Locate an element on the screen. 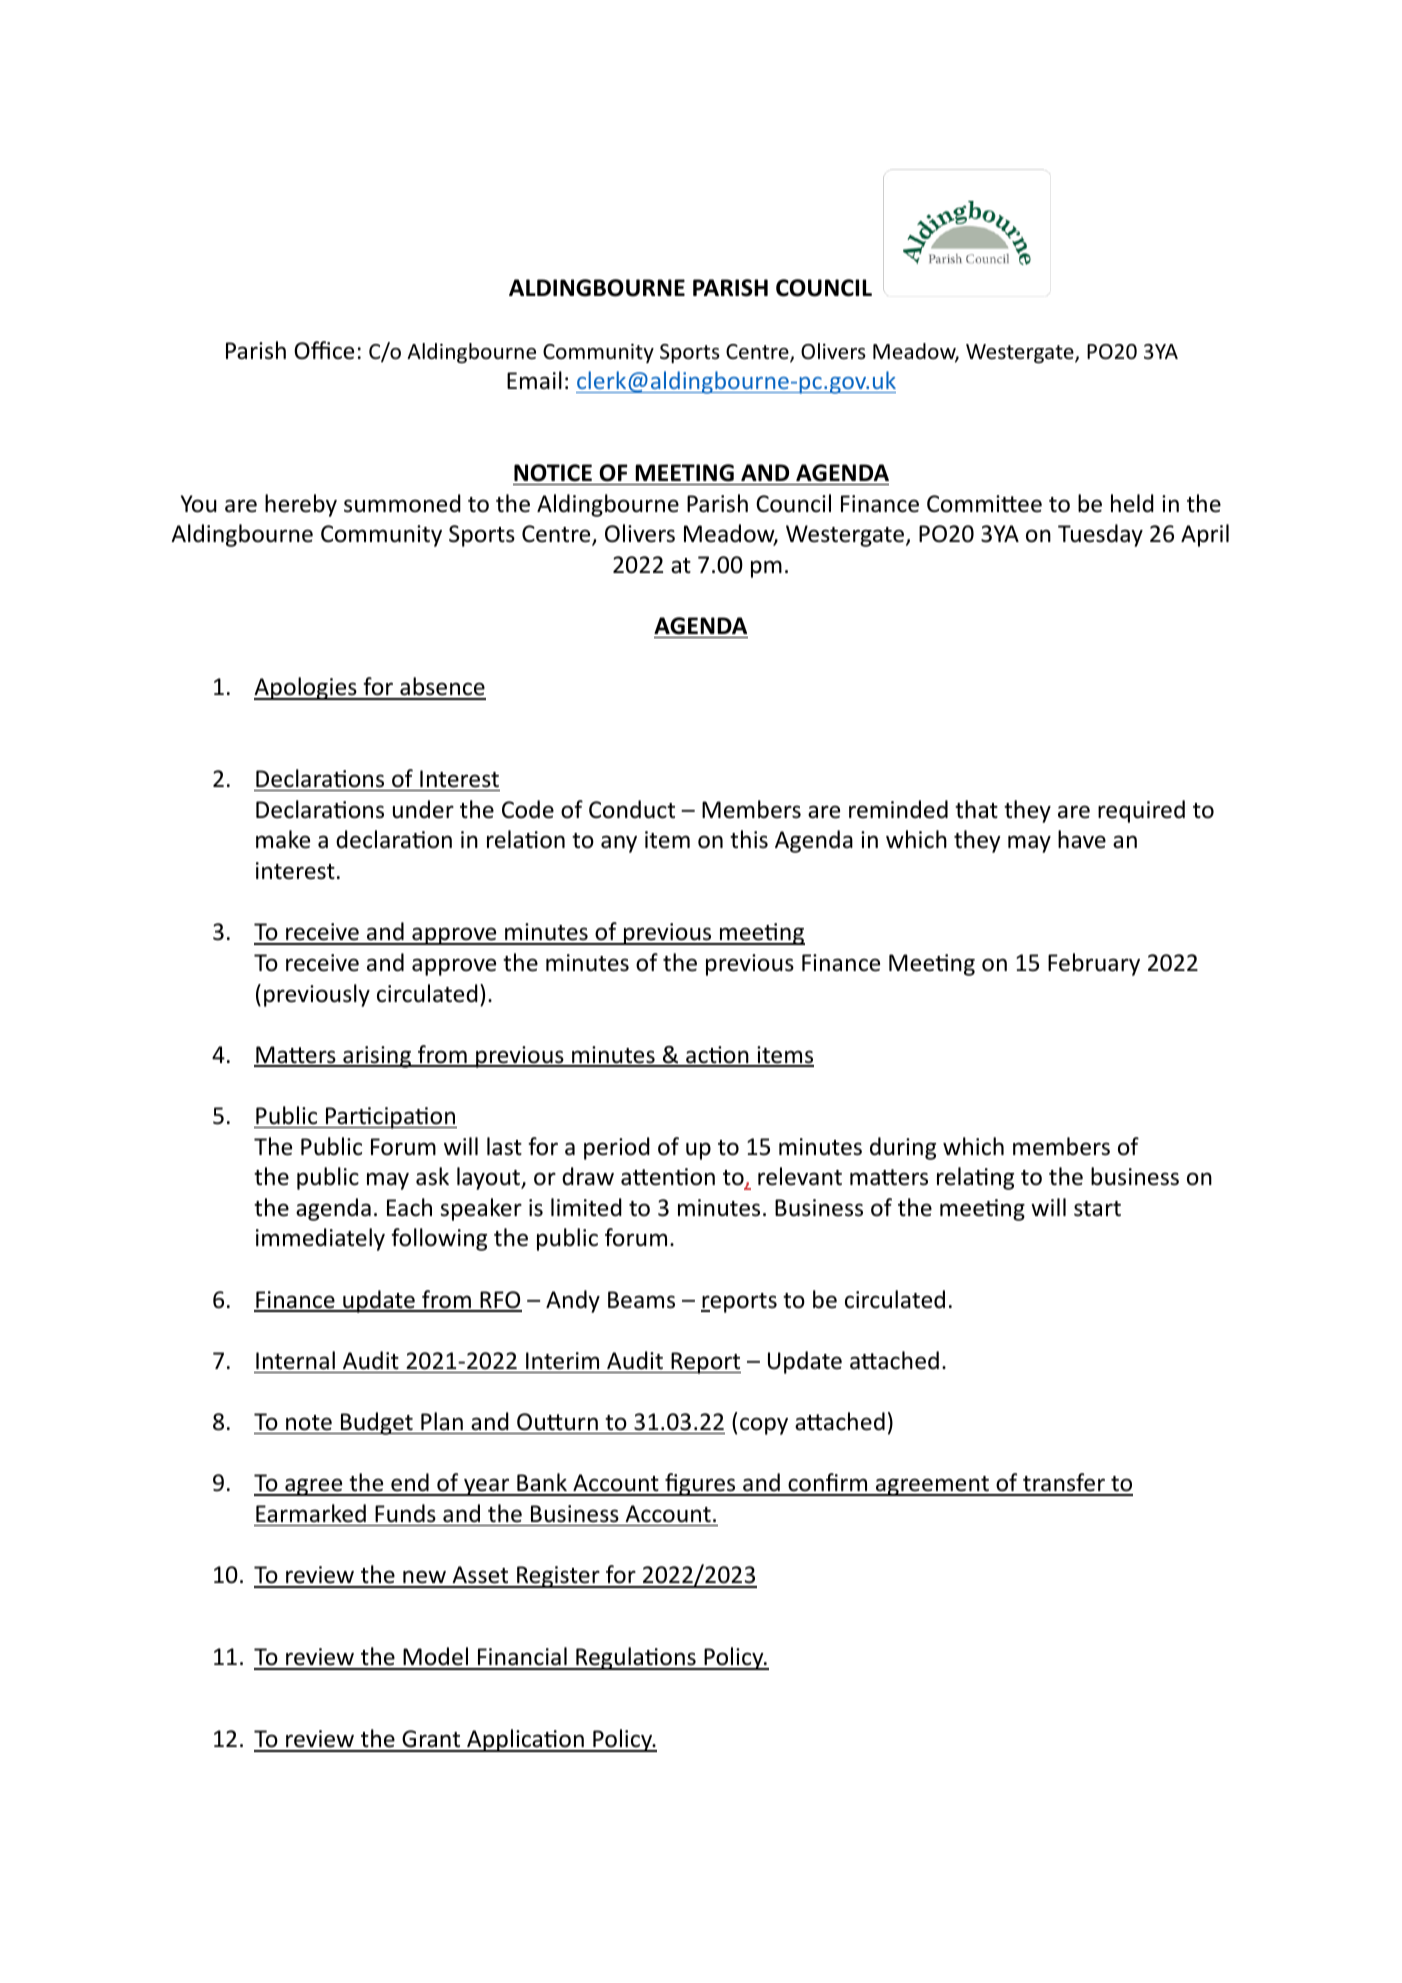  have is located at coordinates (1082, 839).
